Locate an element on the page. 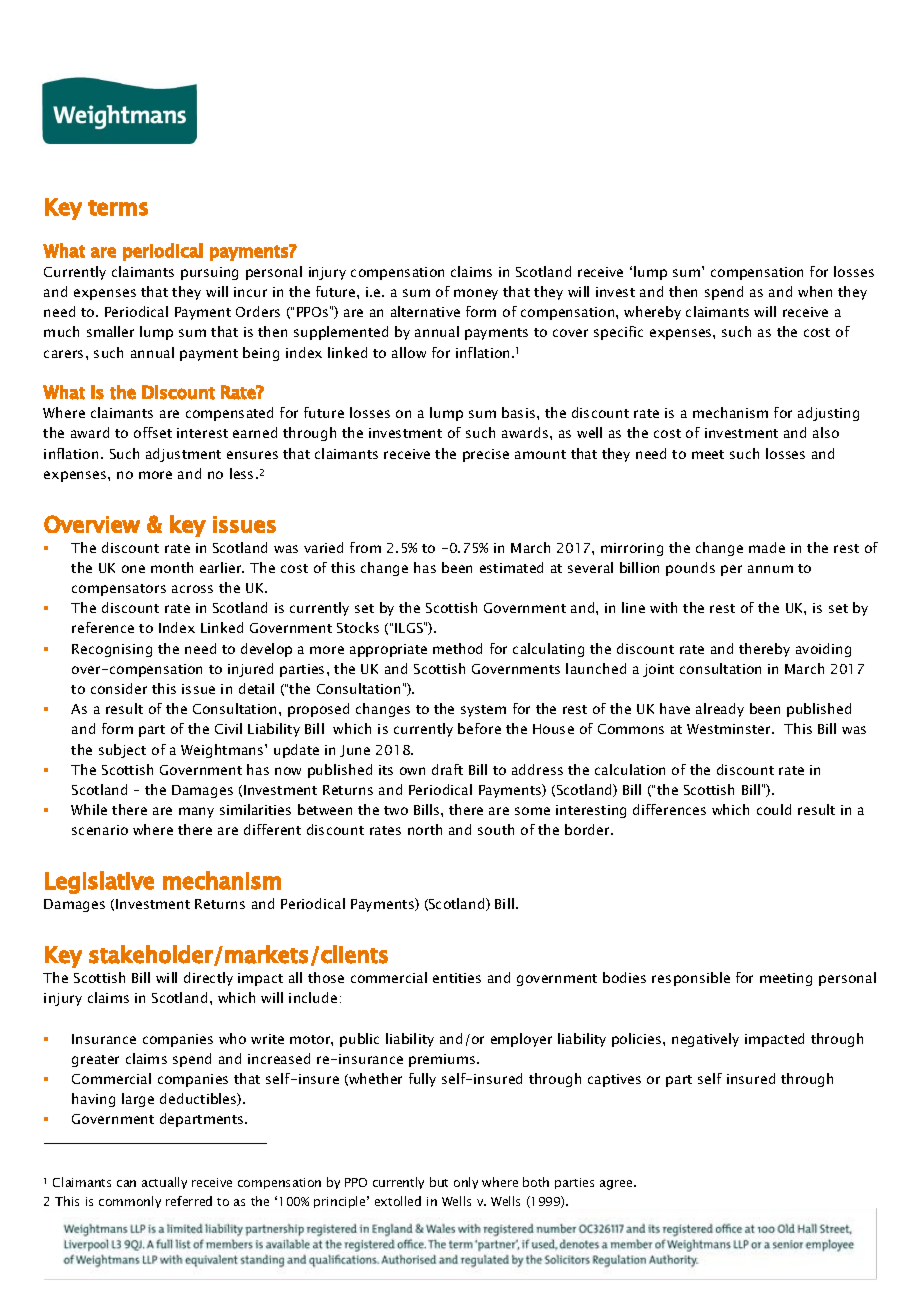  money is located at coordinates (476, 294).
